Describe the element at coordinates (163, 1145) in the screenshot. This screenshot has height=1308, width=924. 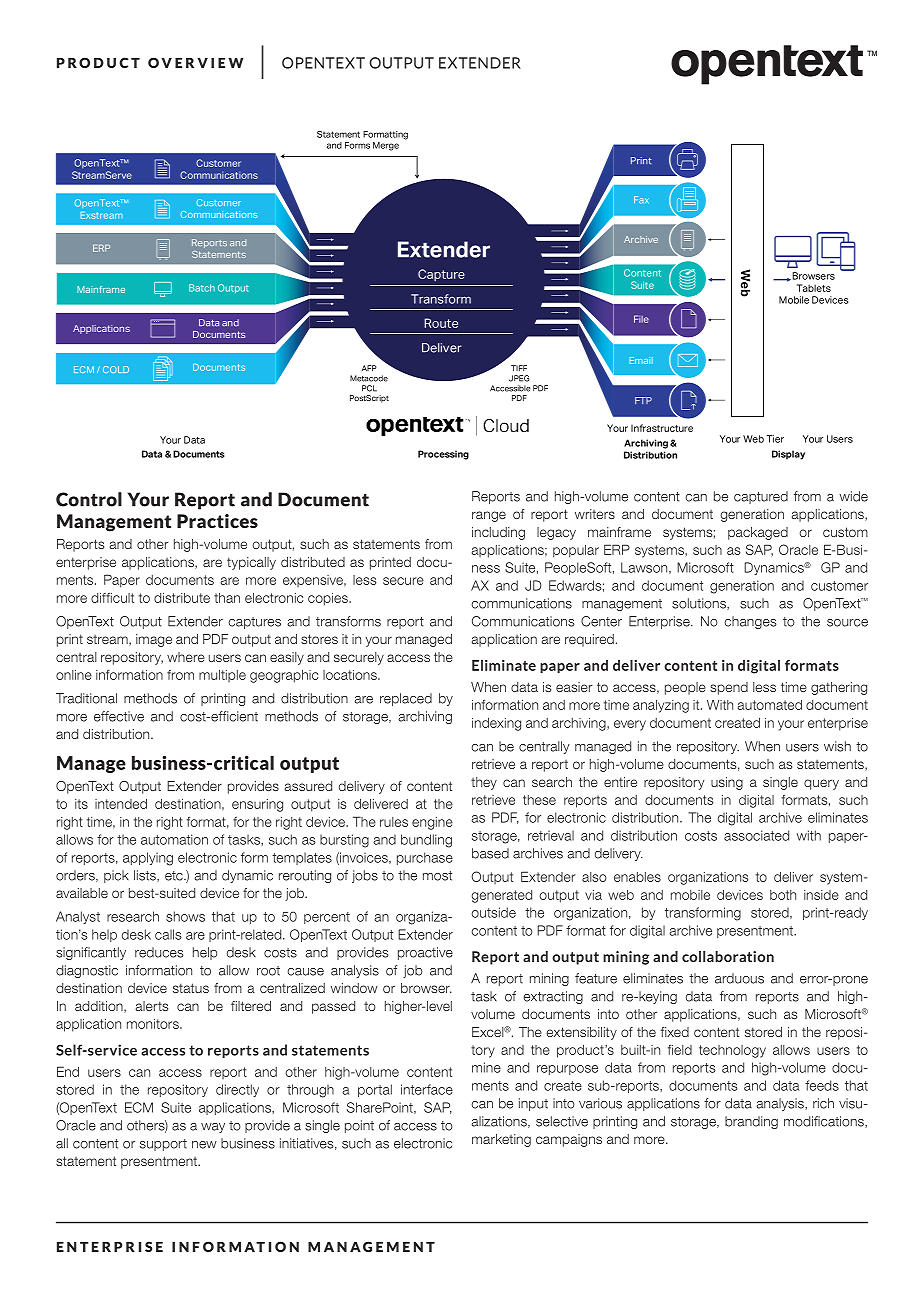
I see `support` at that location.
